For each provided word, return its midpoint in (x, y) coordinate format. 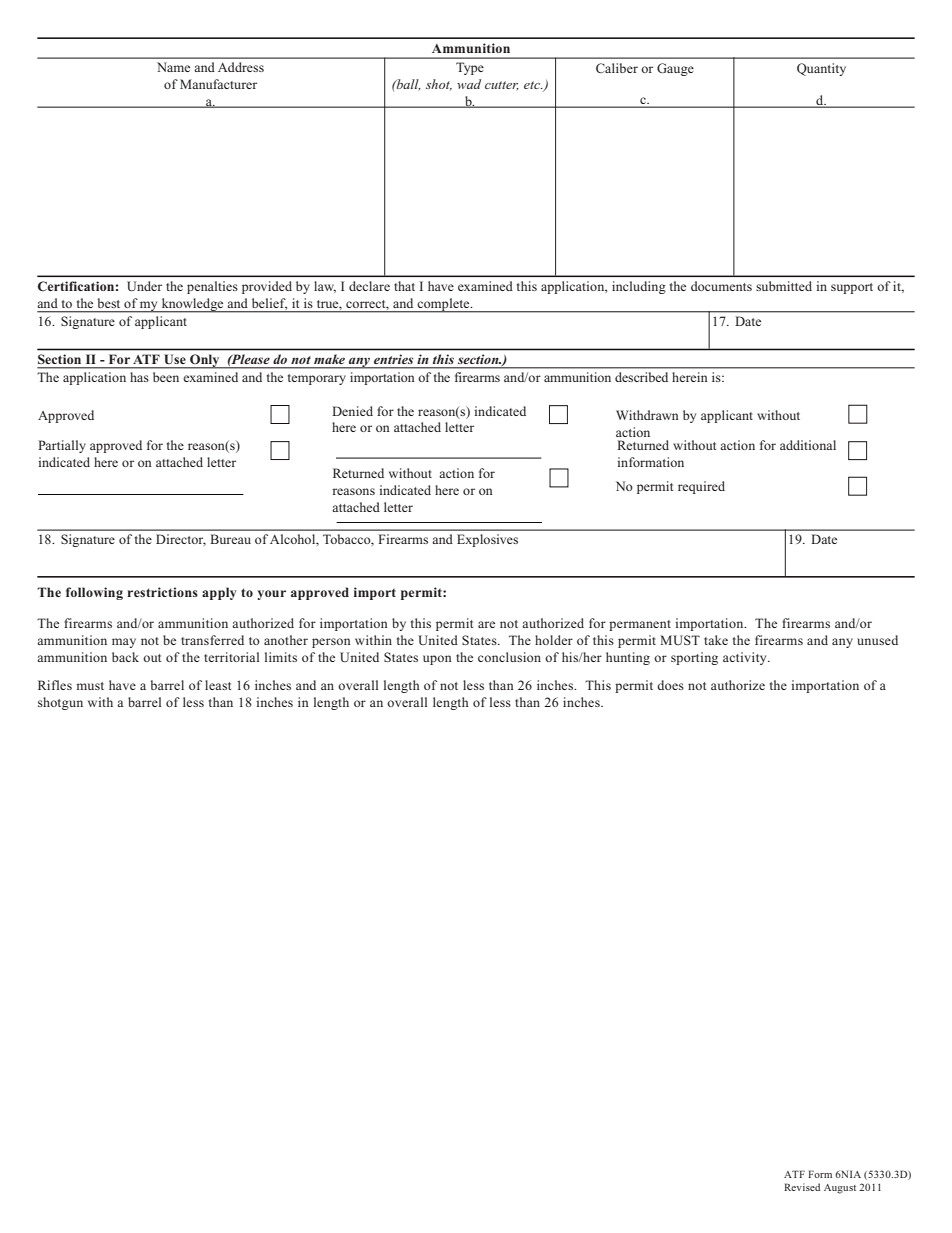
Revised (802, 1187)
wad (469, 84)
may (124, 643)
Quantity (821, 69)
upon (437, 660)
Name (173, 67)
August (840, 1189)
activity (746, 658)
